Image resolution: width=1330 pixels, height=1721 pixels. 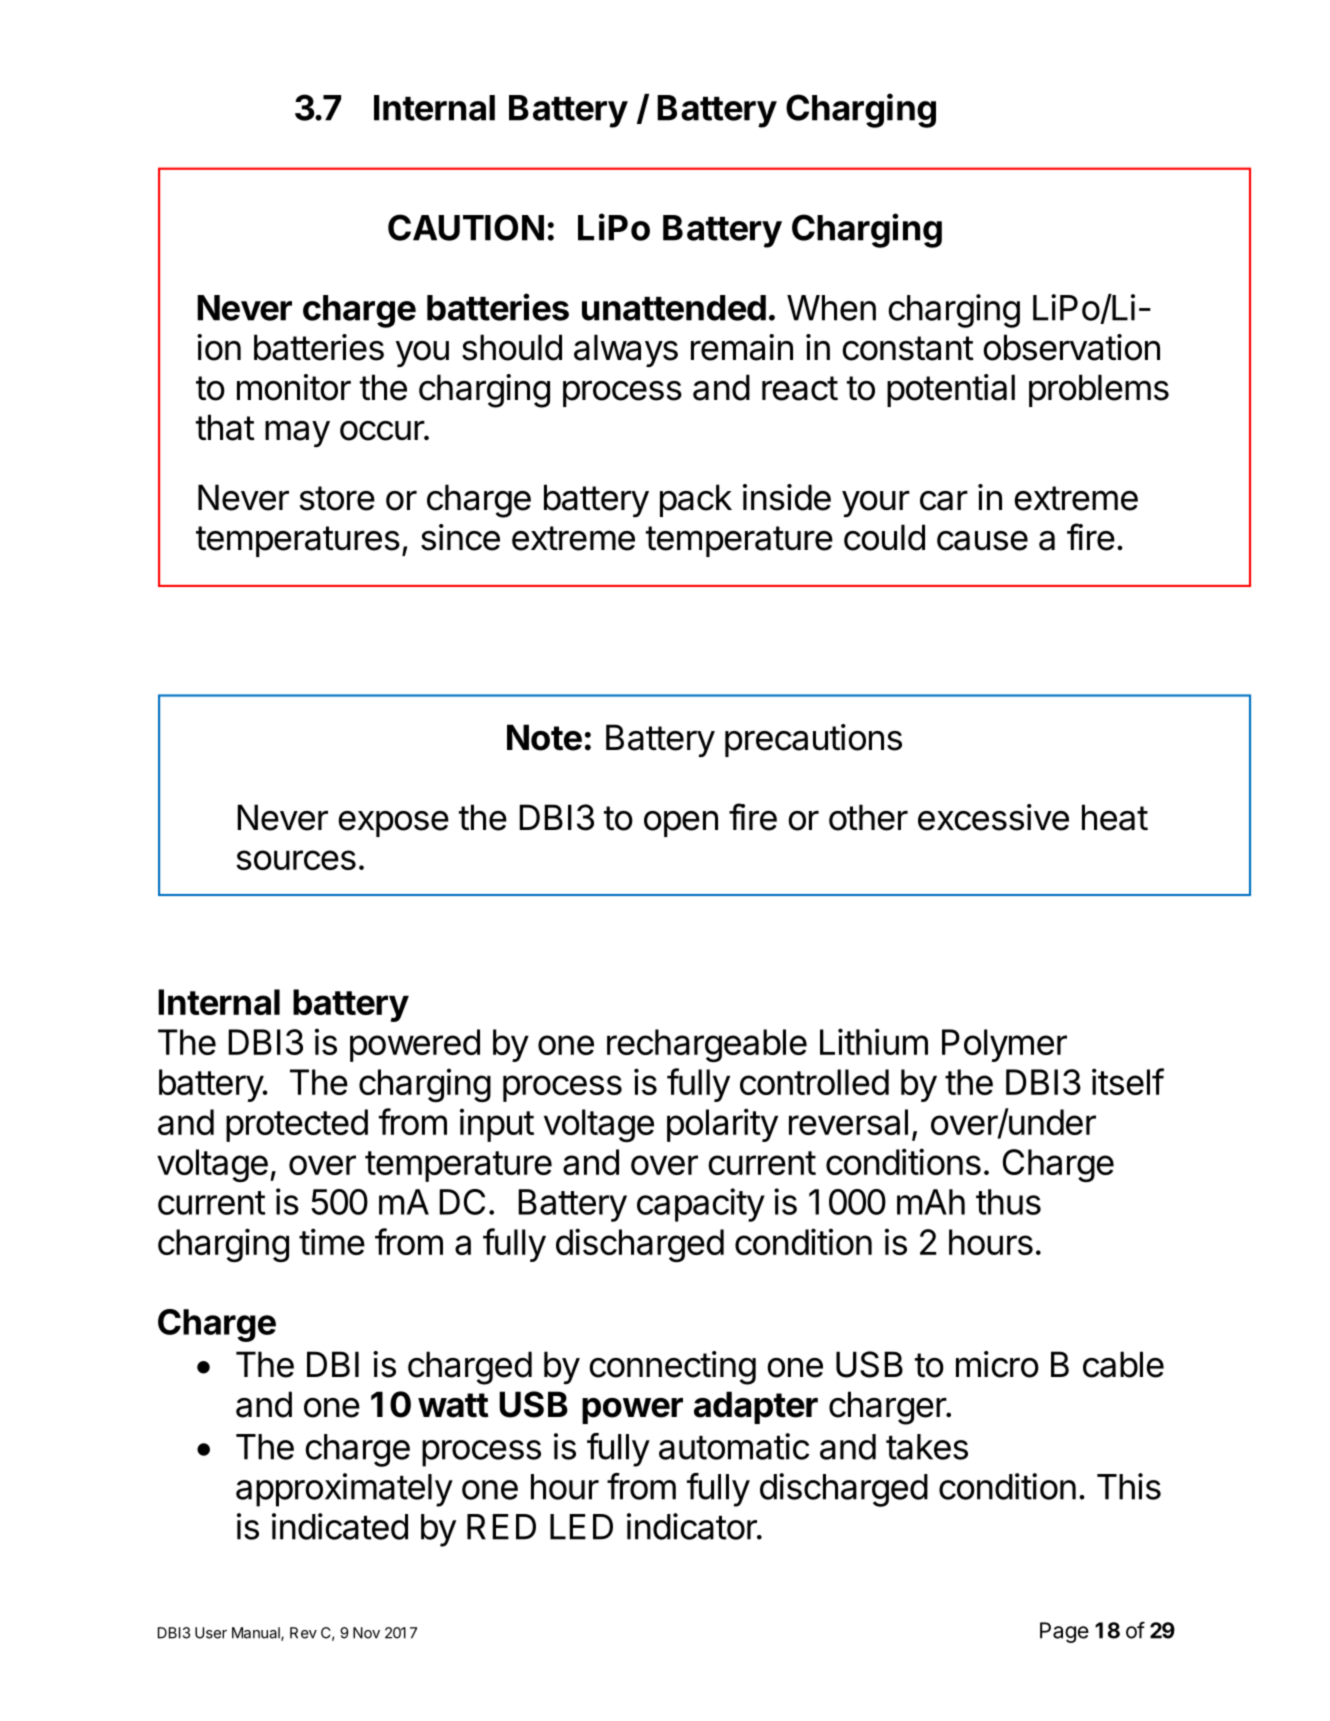 I want to click on open, so click(x=681, y=824).
